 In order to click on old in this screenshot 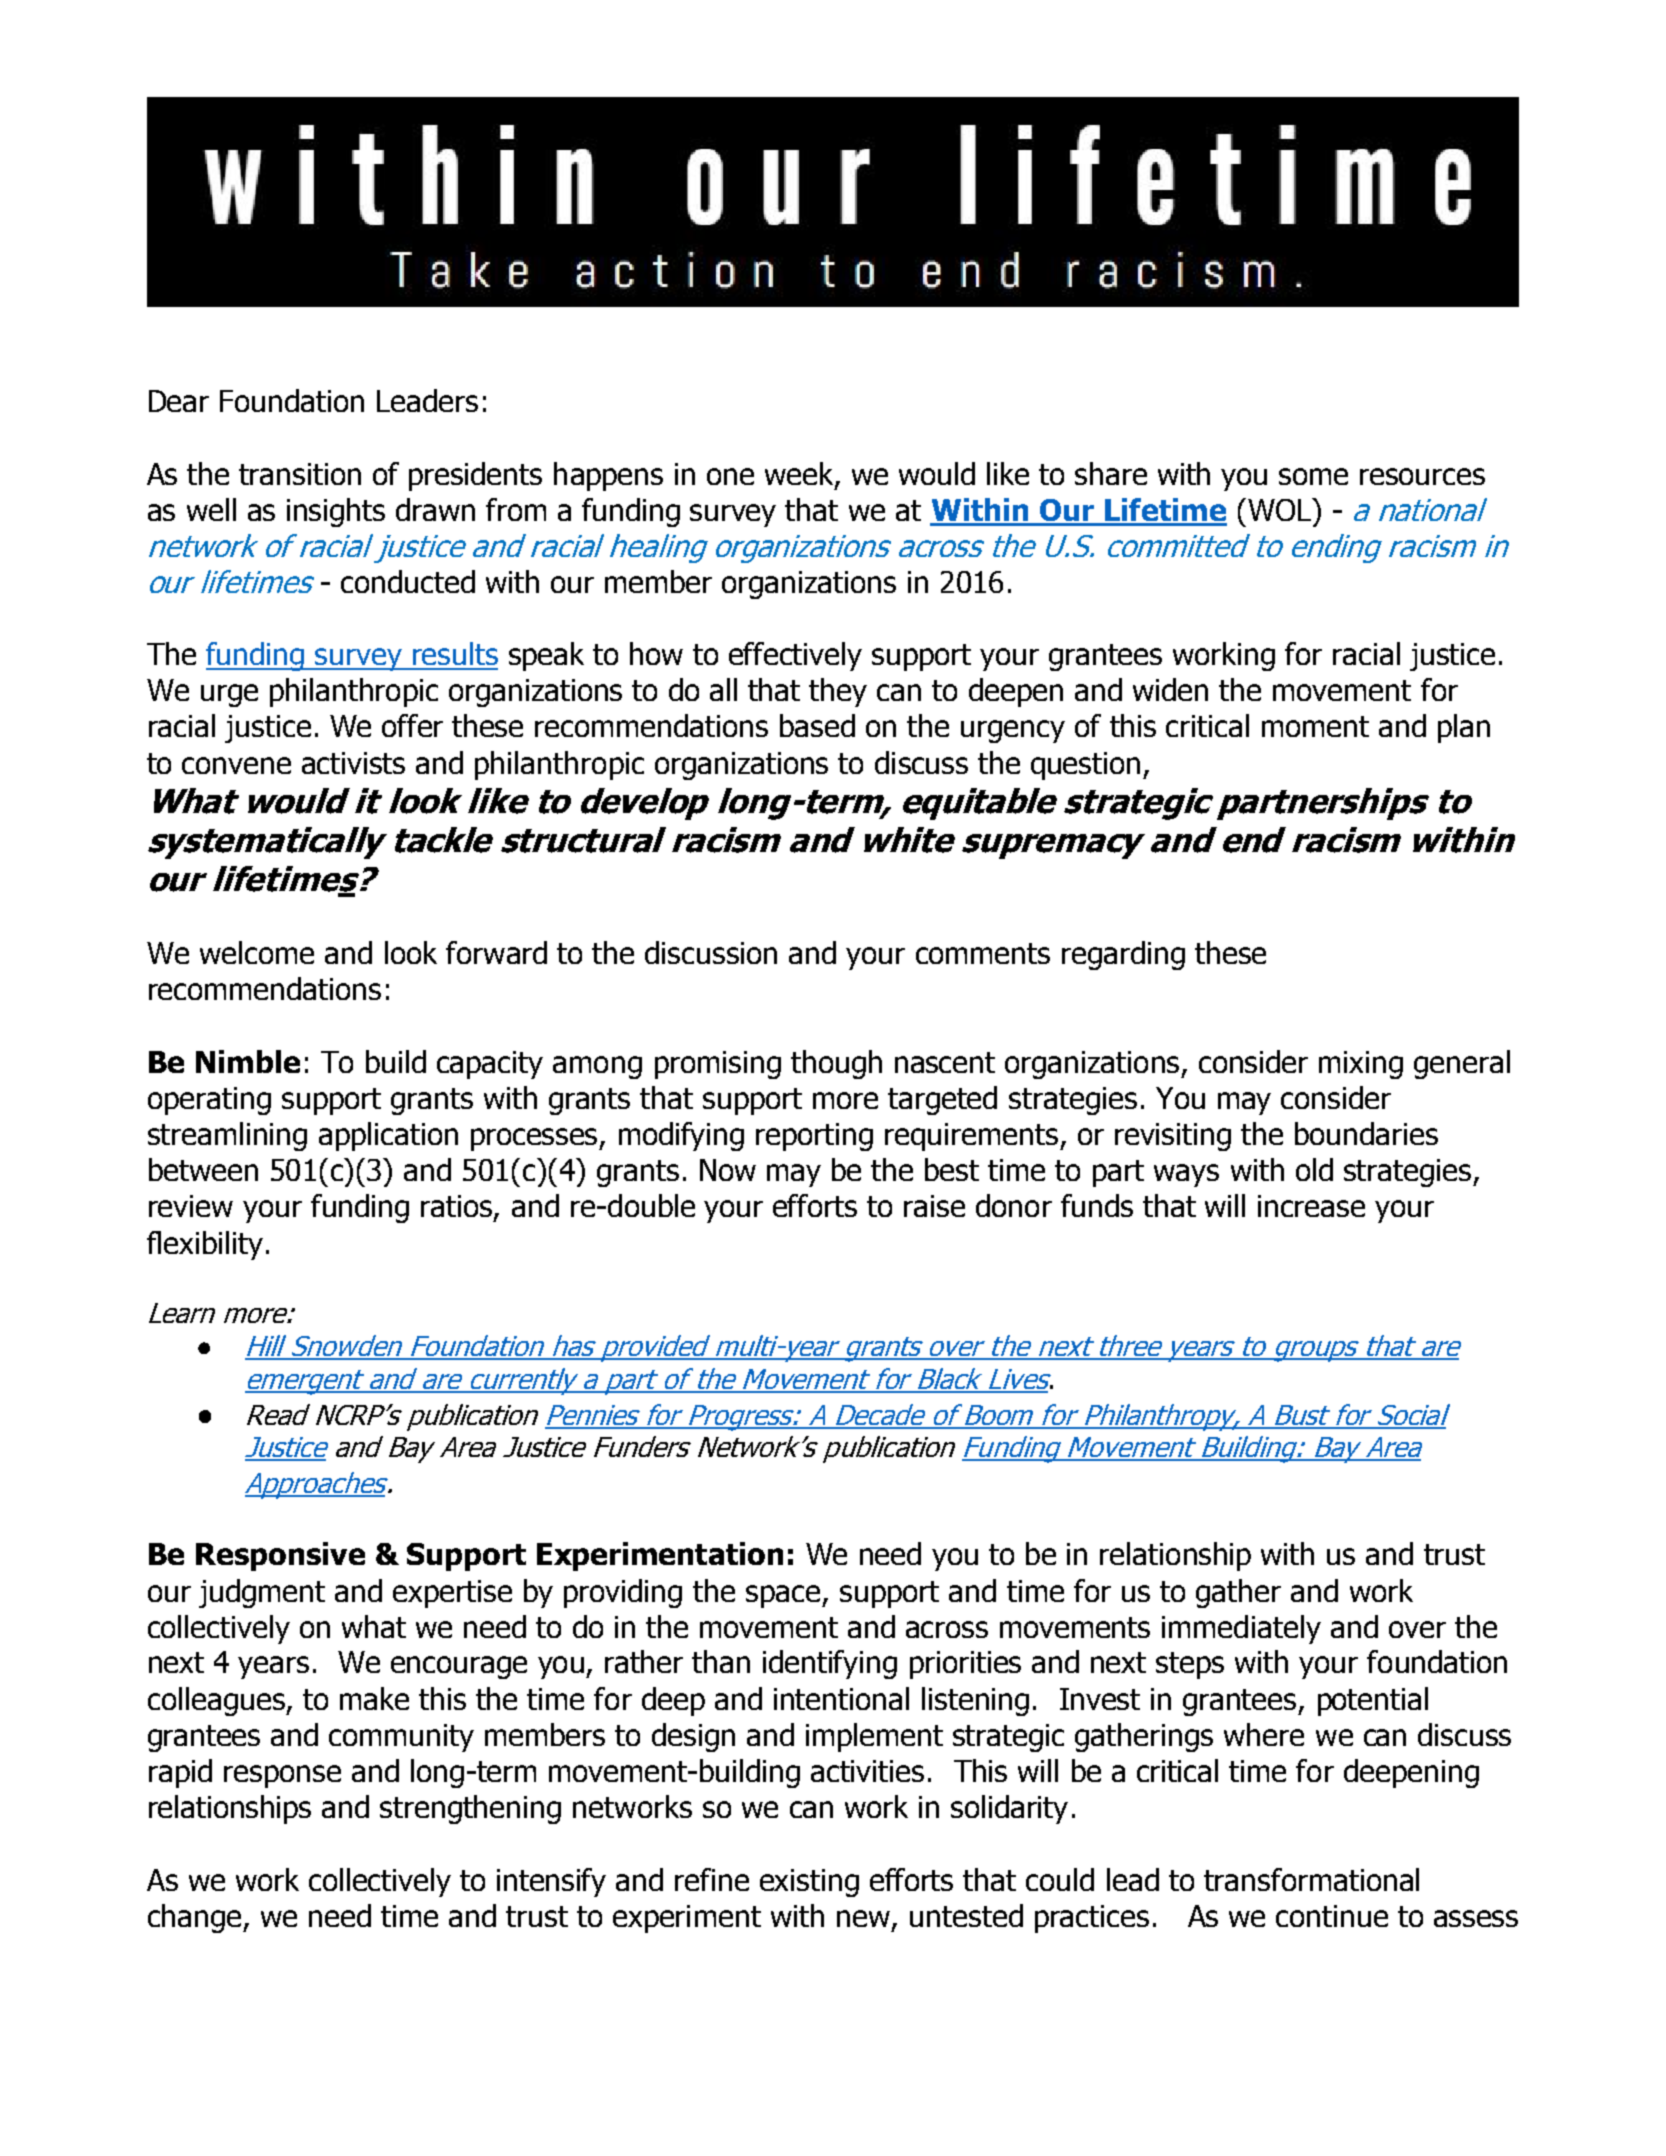, I will do `click(1314, 1169)`.
